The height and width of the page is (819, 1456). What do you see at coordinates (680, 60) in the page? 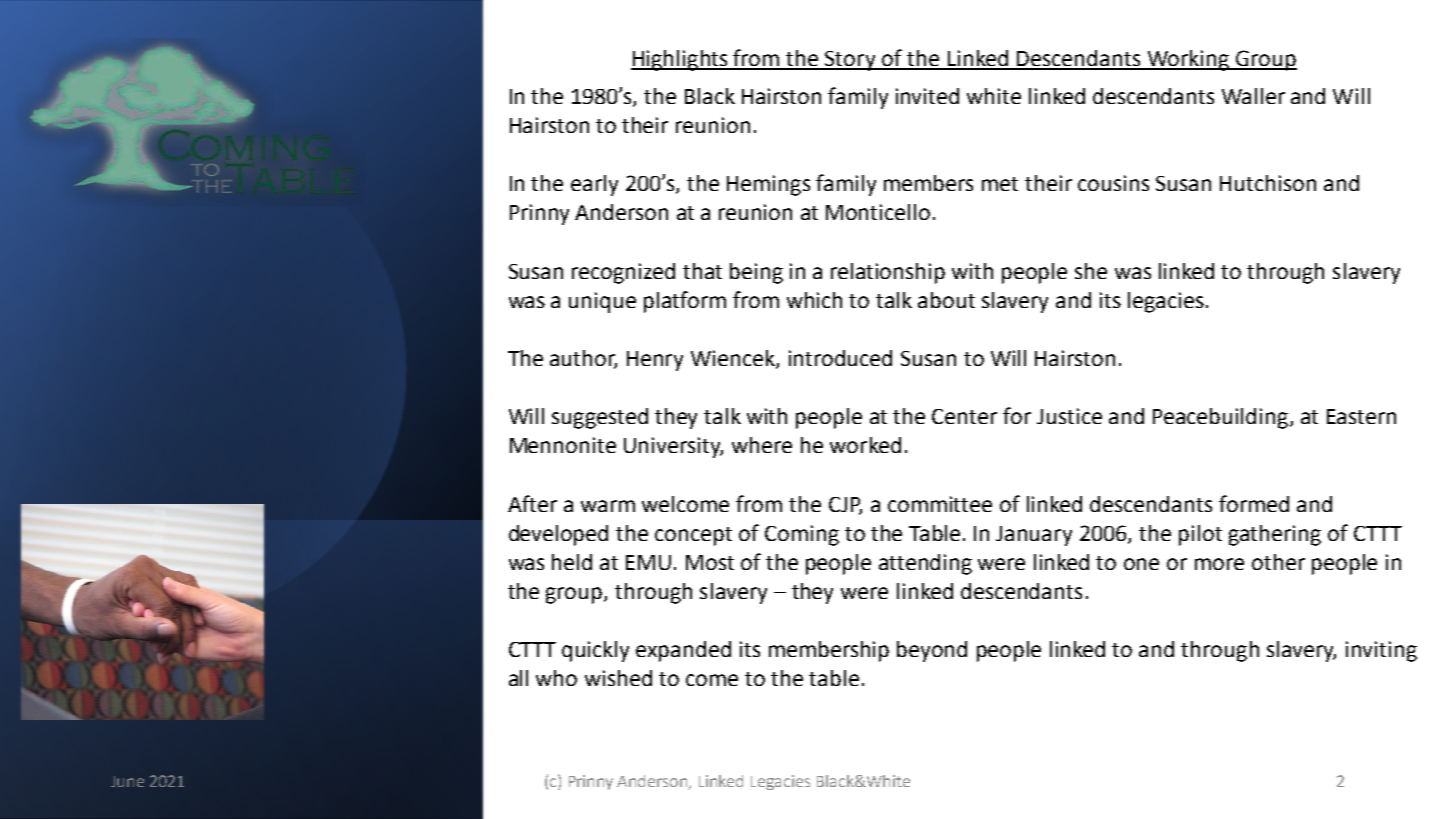
I see `Highlights` at bounding box center [680, 60].
